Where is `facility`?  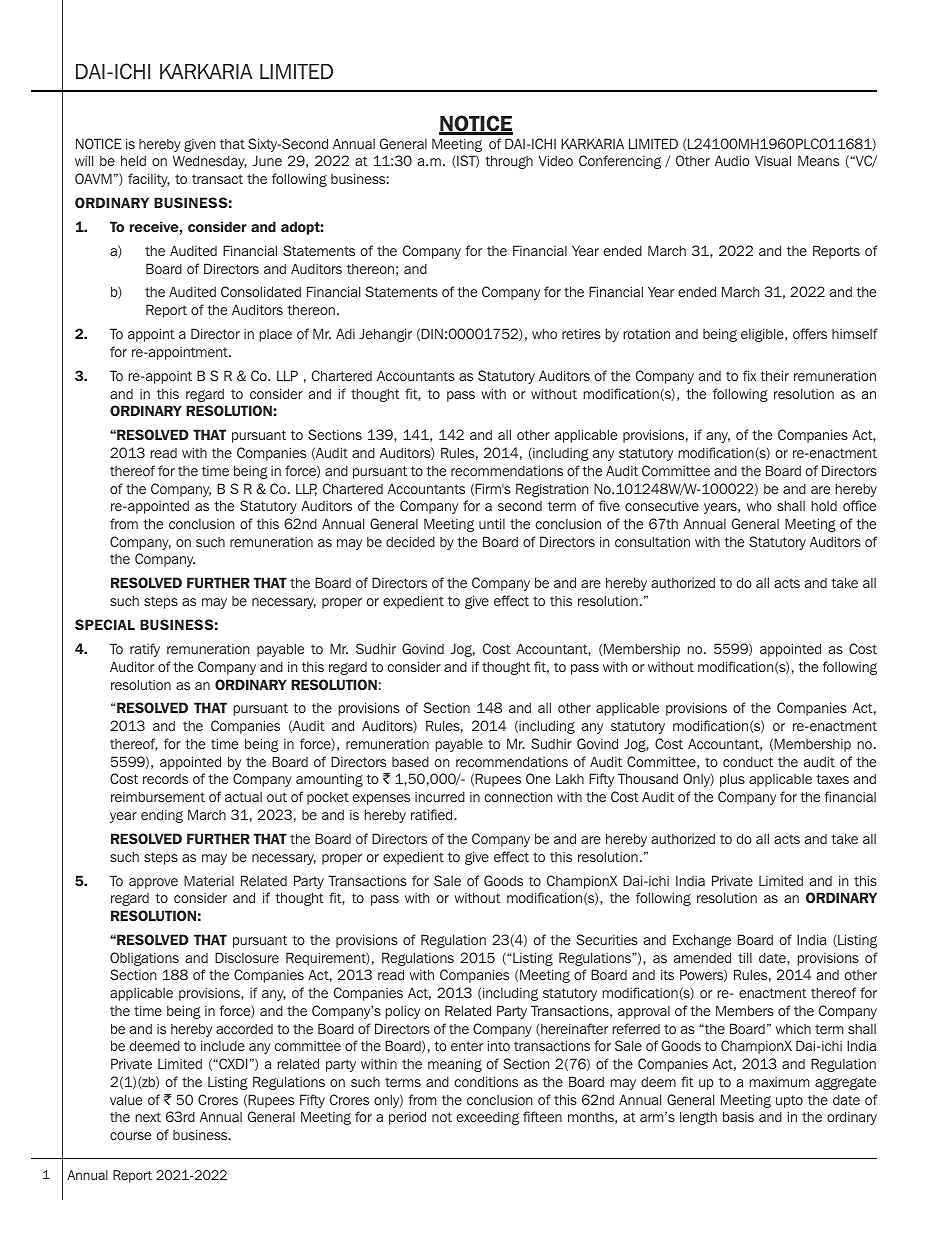
facility is located at coordinates (149, 180).
